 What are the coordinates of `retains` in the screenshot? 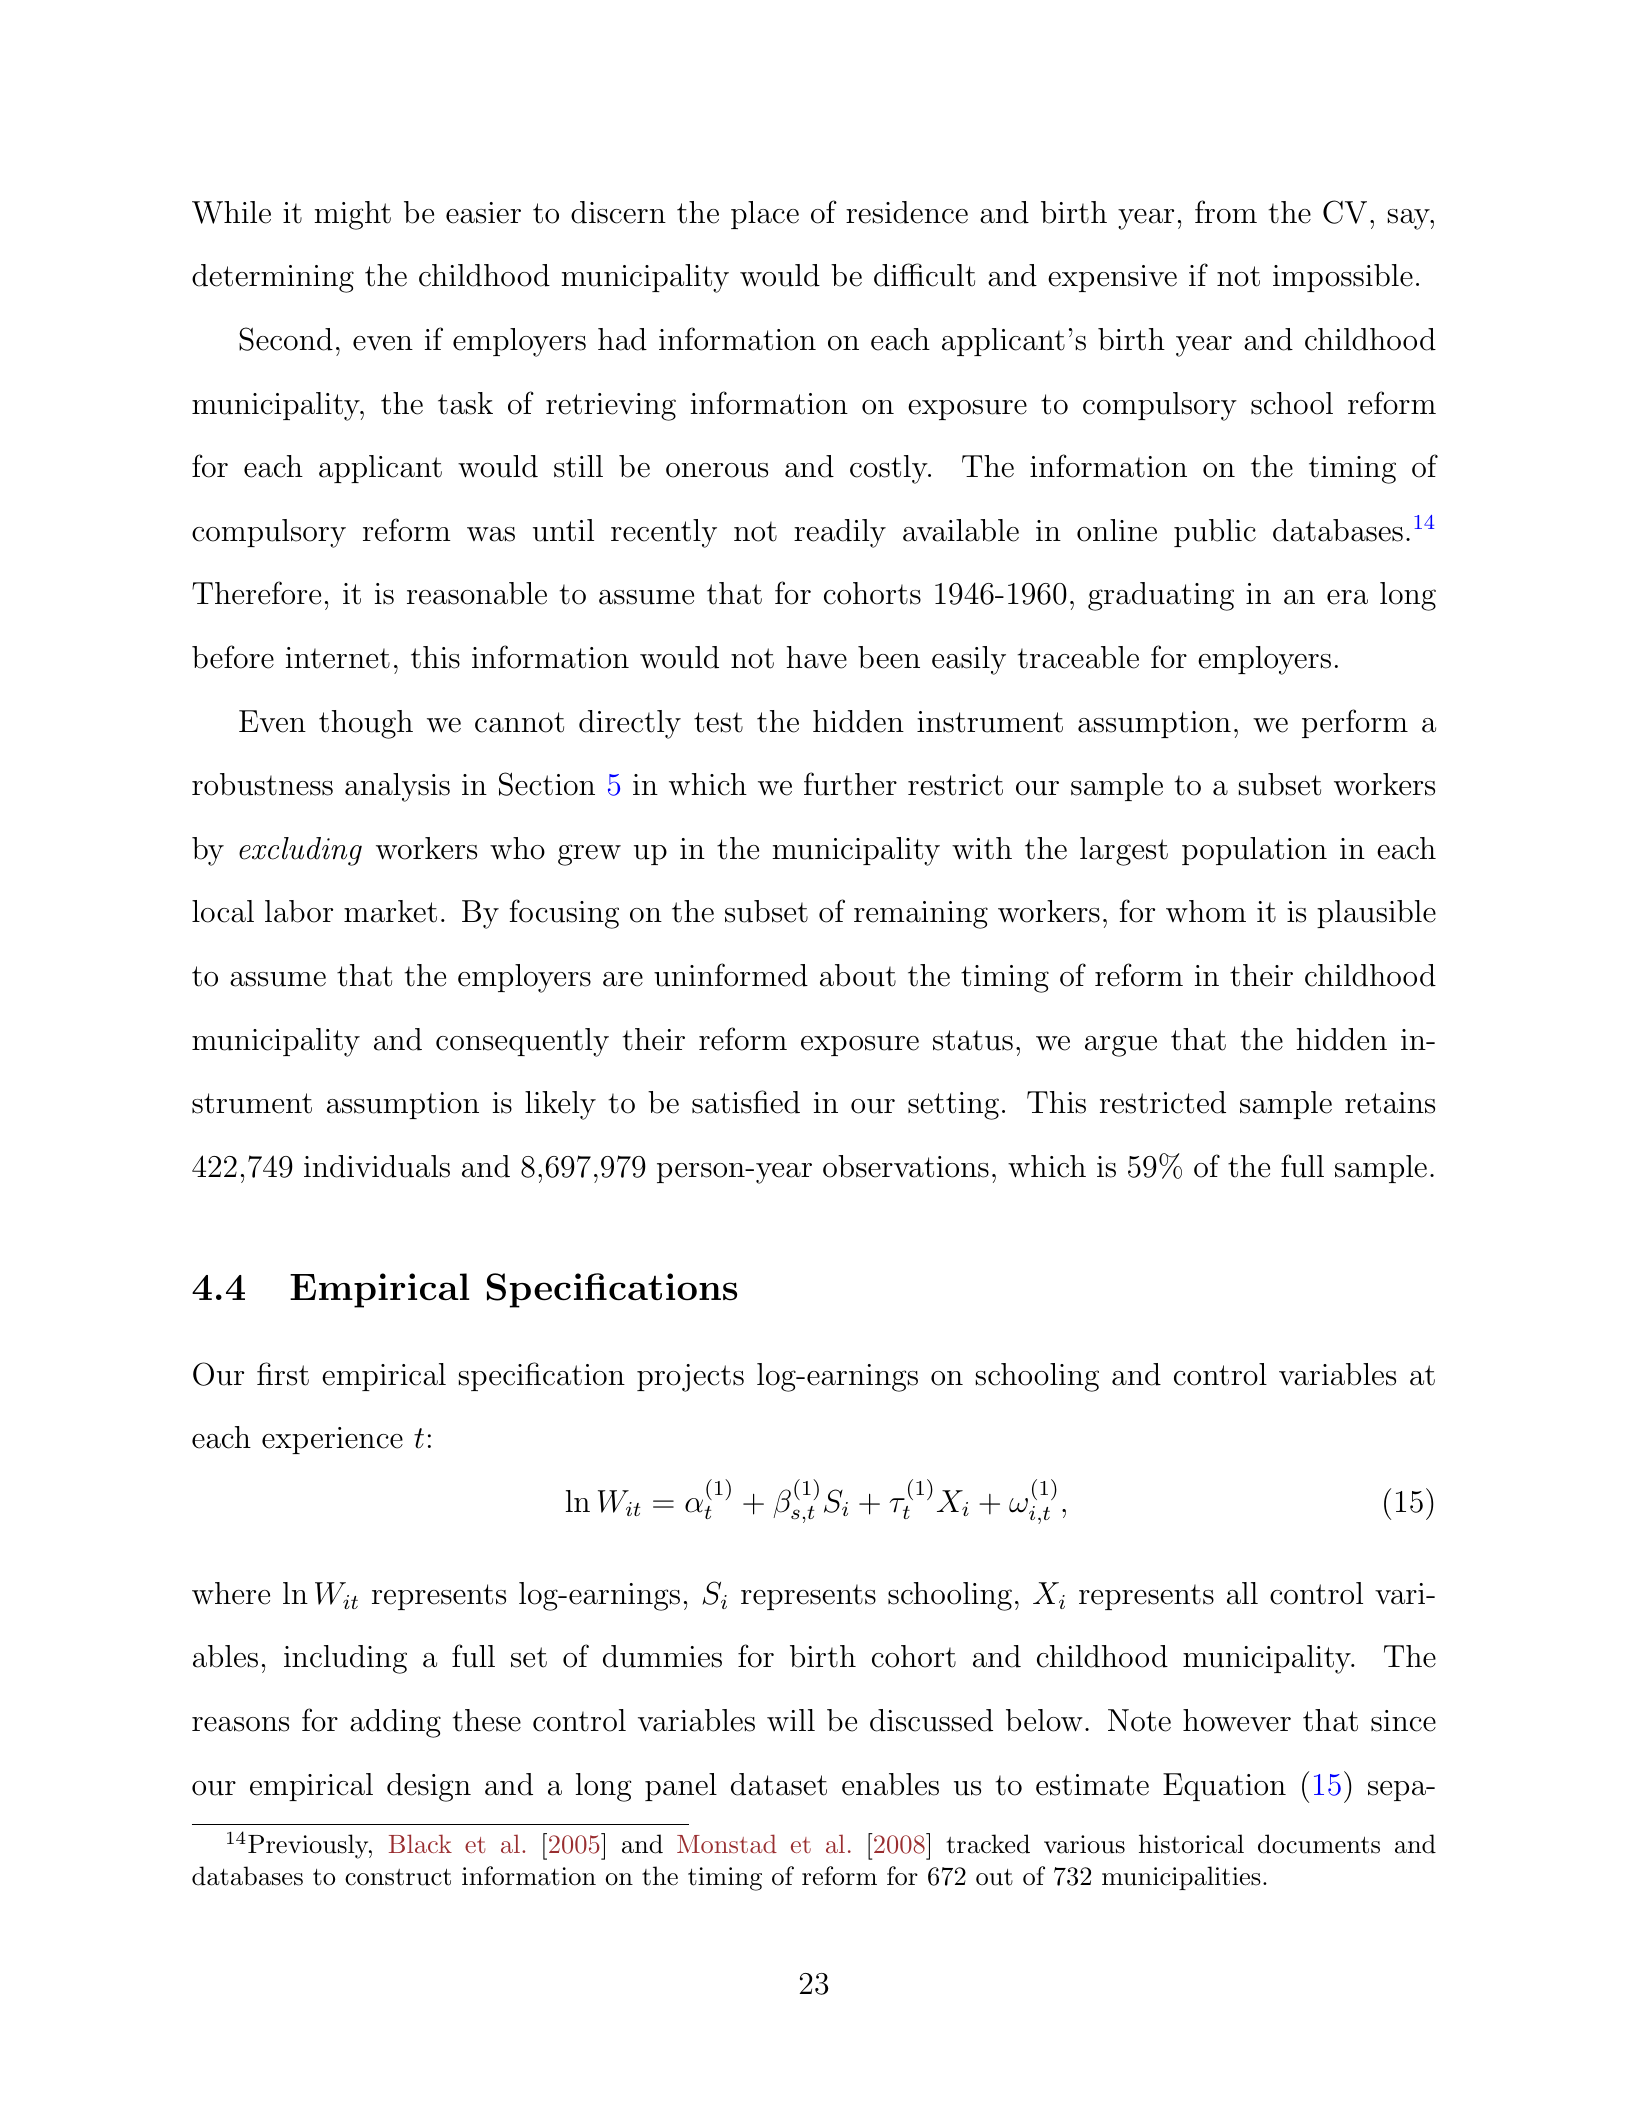 It's located at (1390, 1103).
